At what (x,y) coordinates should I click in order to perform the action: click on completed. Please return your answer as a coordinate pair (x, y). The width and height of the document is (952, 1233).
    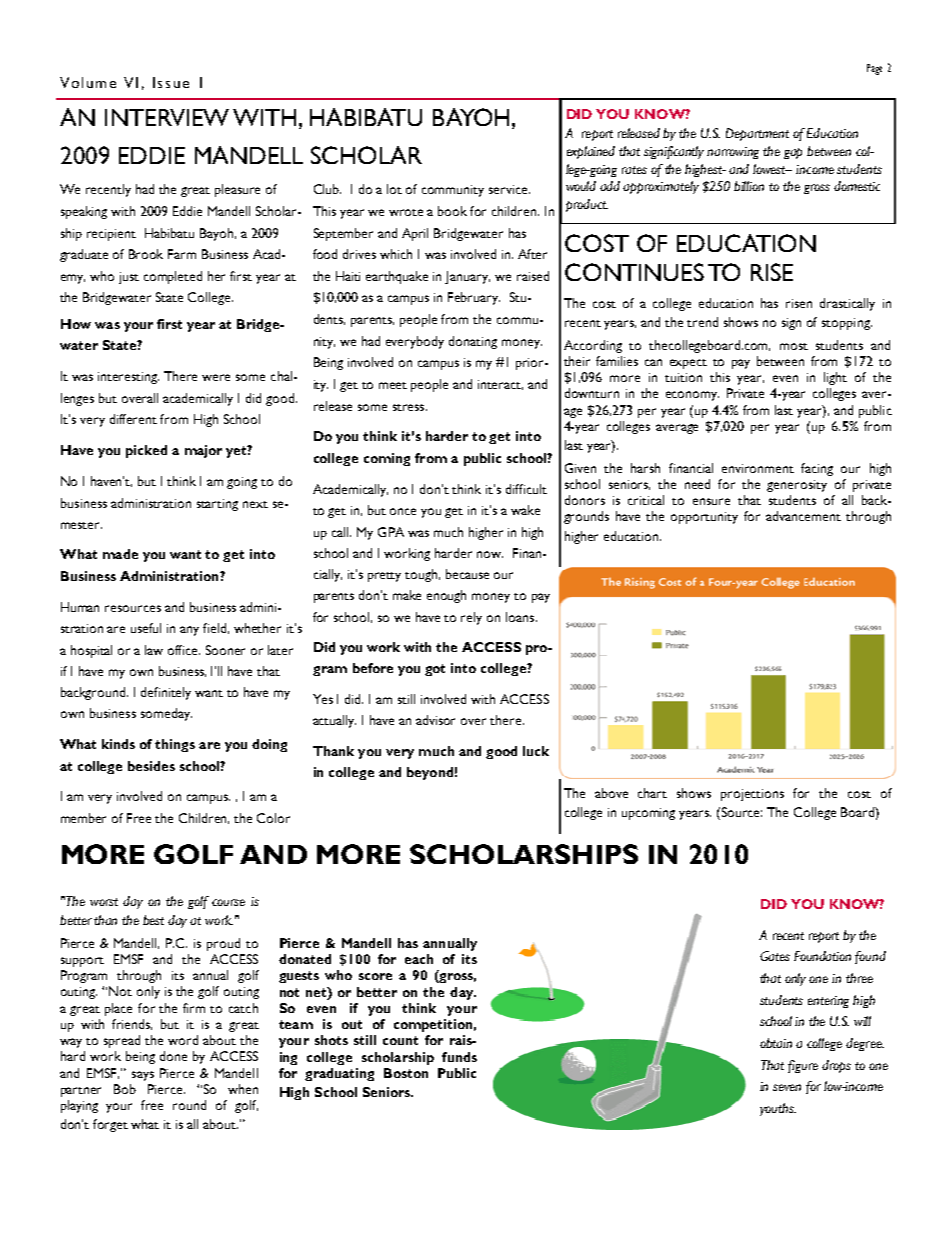
    Looking at the image, I should click on (173, 277).
